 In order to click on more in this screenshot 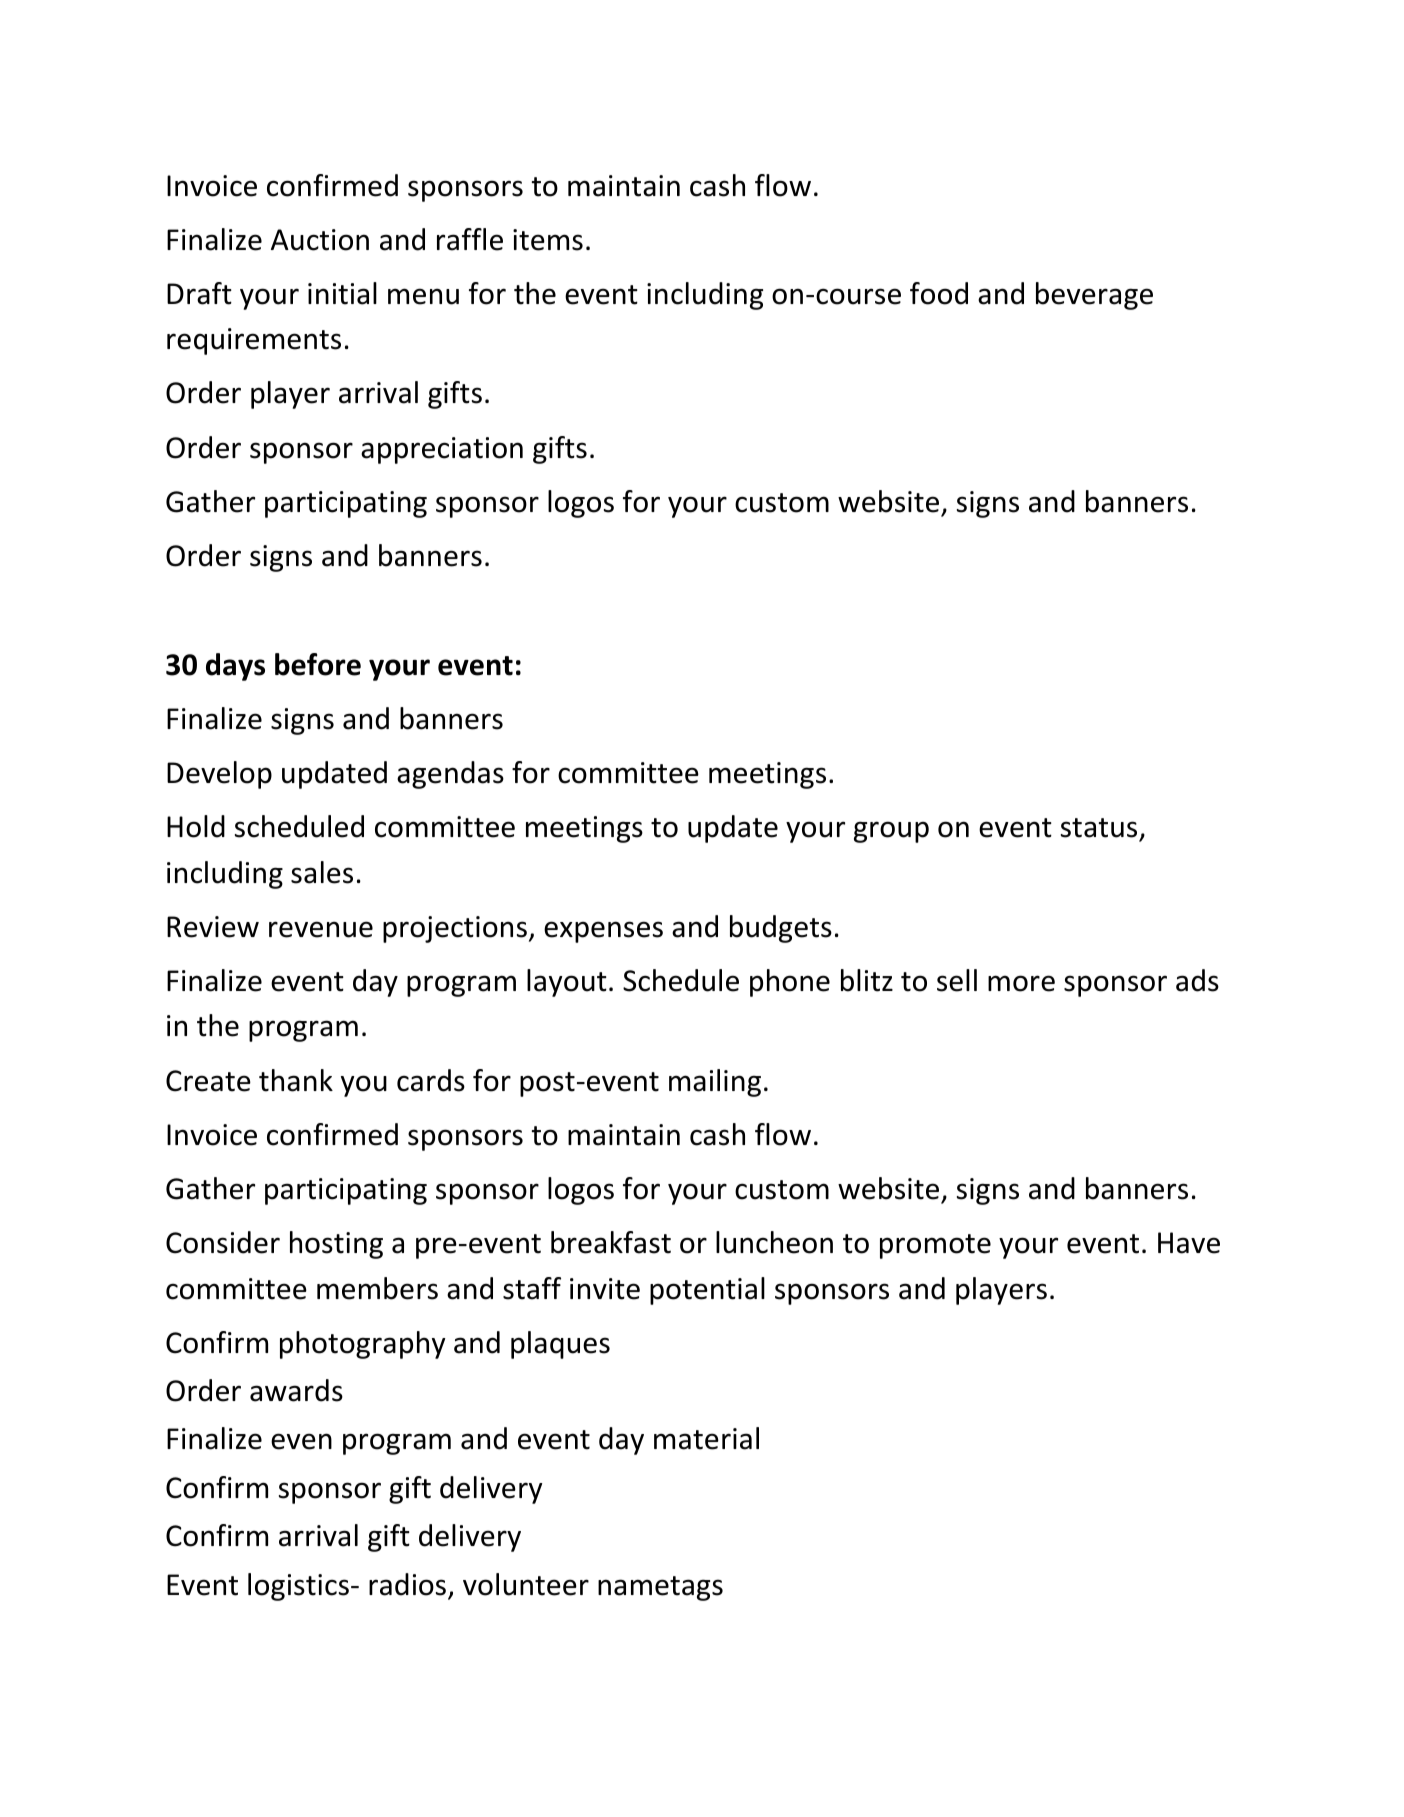, I will do `click(1021, 983)`.
